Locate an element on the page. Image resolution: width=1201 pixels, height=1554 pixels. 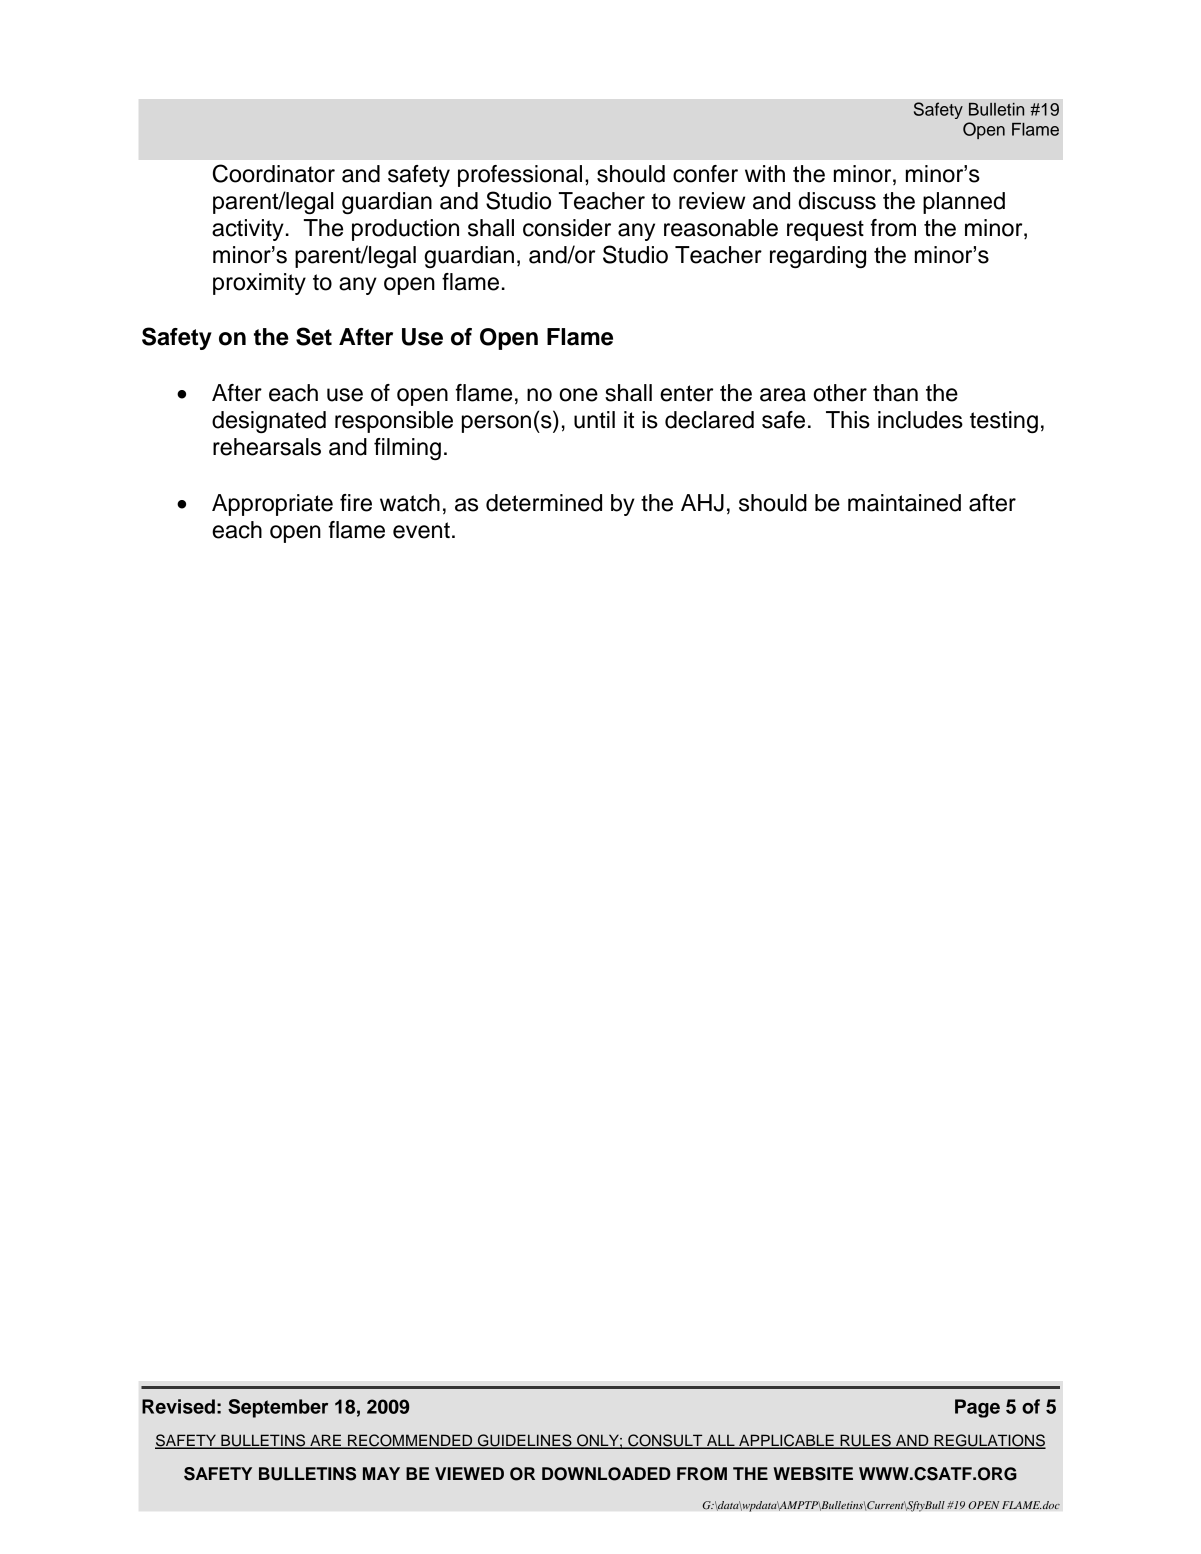
maintained is located at coordinates (904, 503).
